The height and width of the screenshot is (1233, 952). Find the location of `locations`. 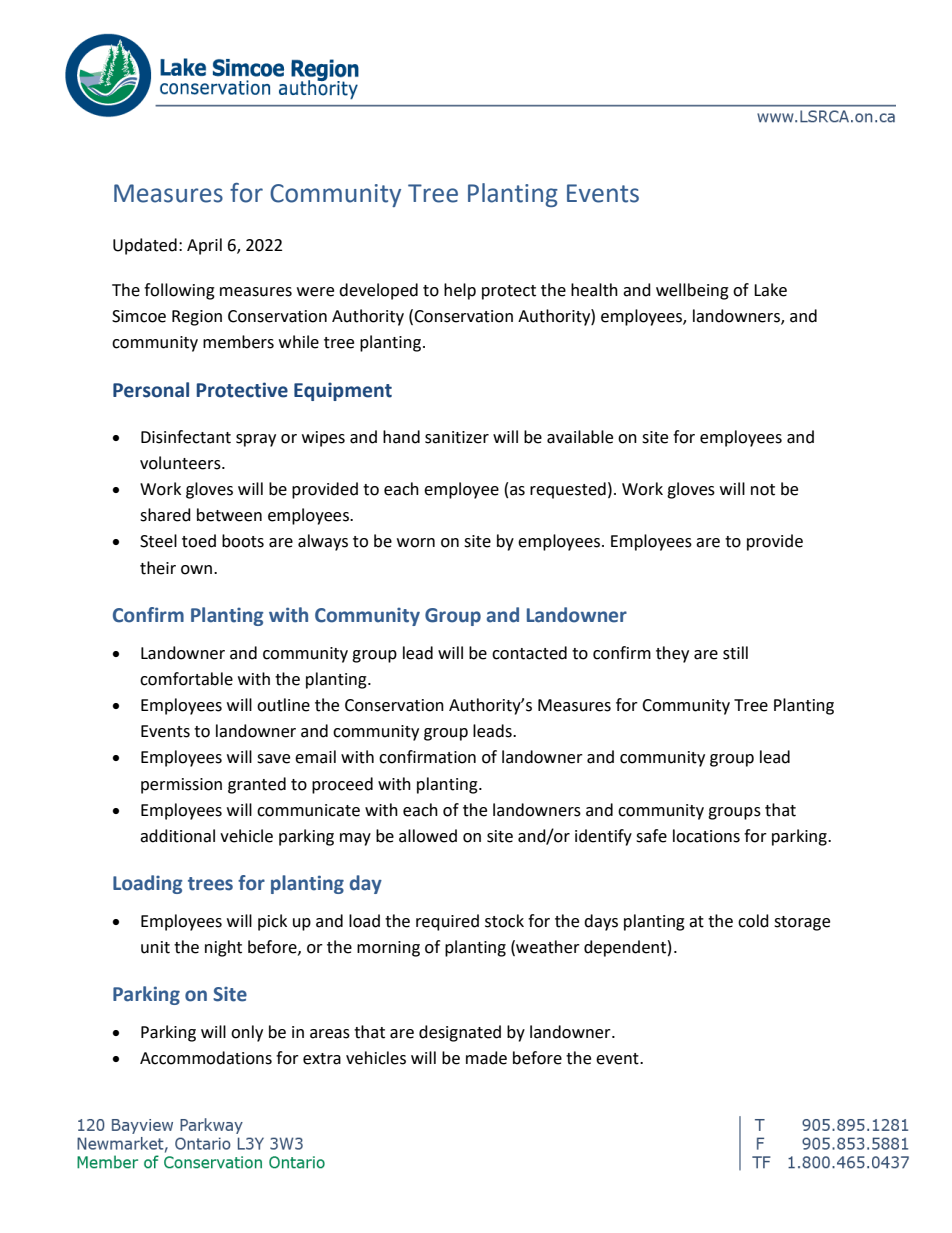

locations is located at coordinates (706, 836).
